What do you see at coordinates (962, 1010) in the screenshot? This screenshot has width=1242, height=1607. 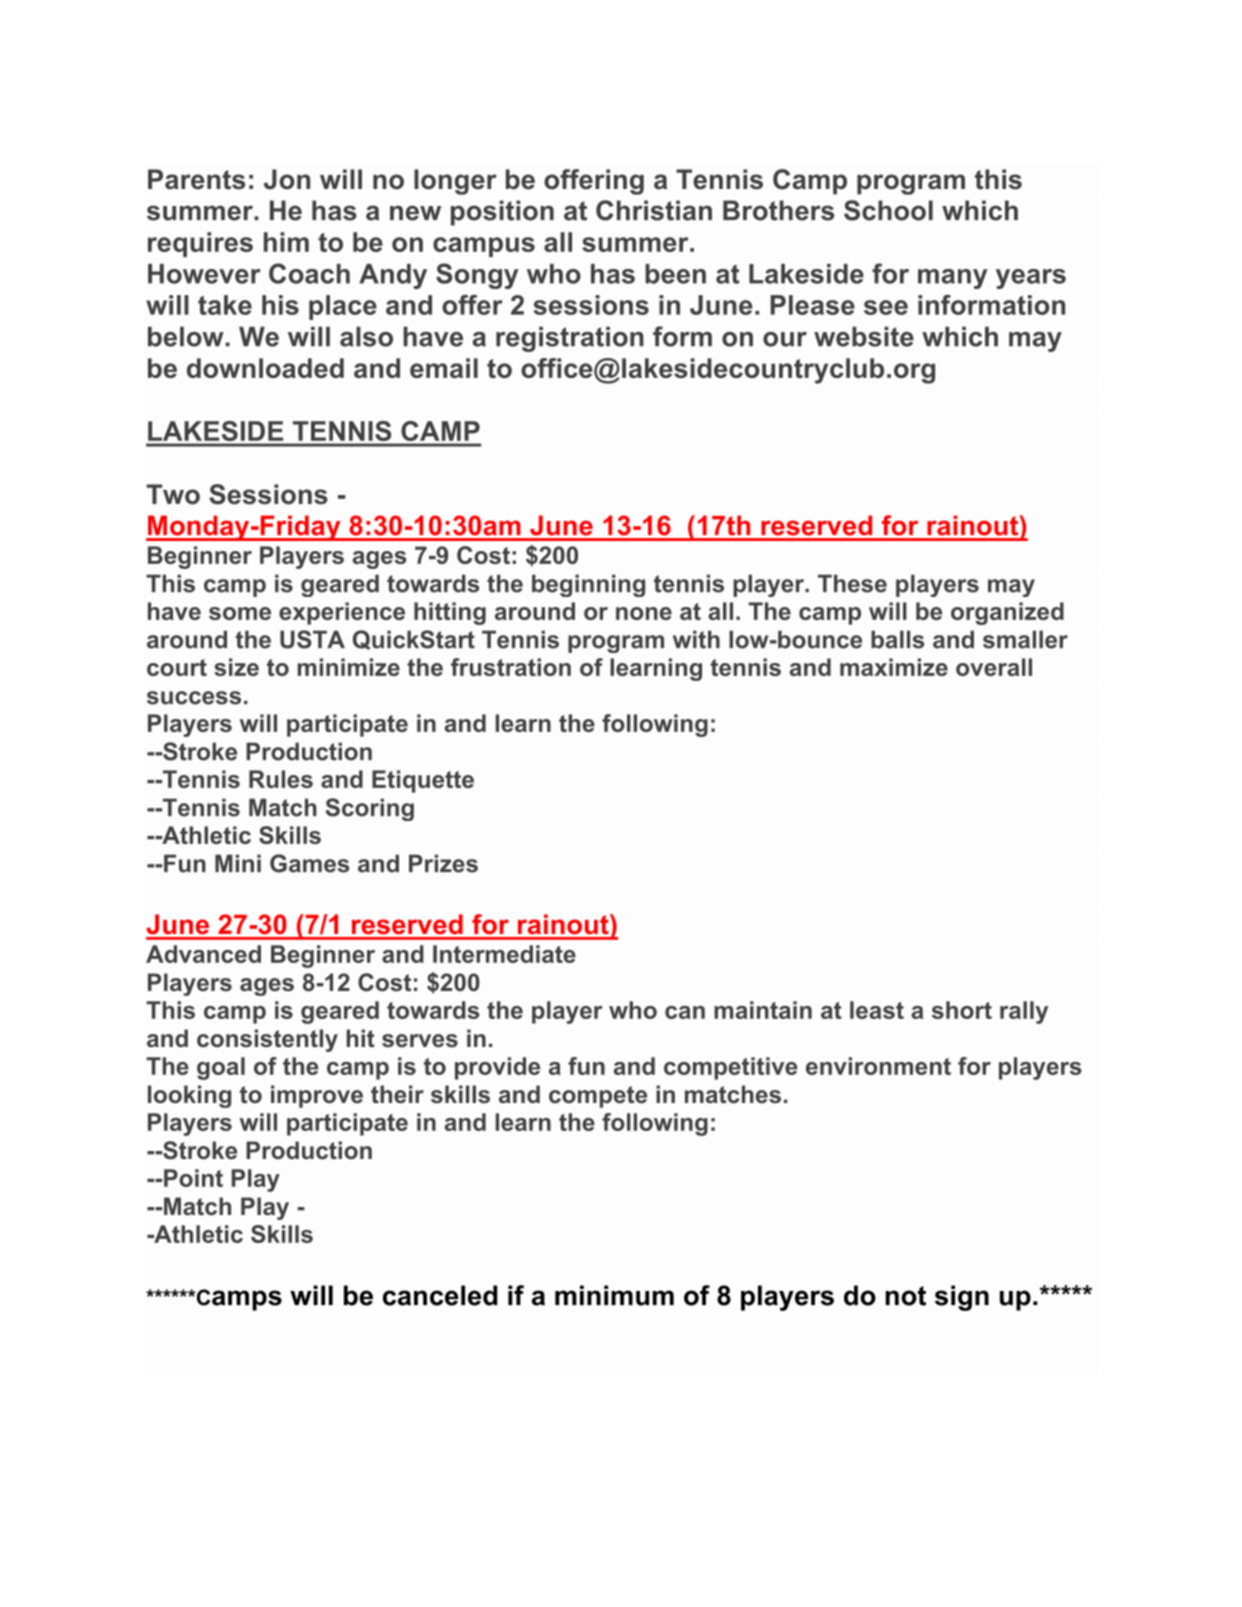 I see `short` at bounding box center [962, 1010].
